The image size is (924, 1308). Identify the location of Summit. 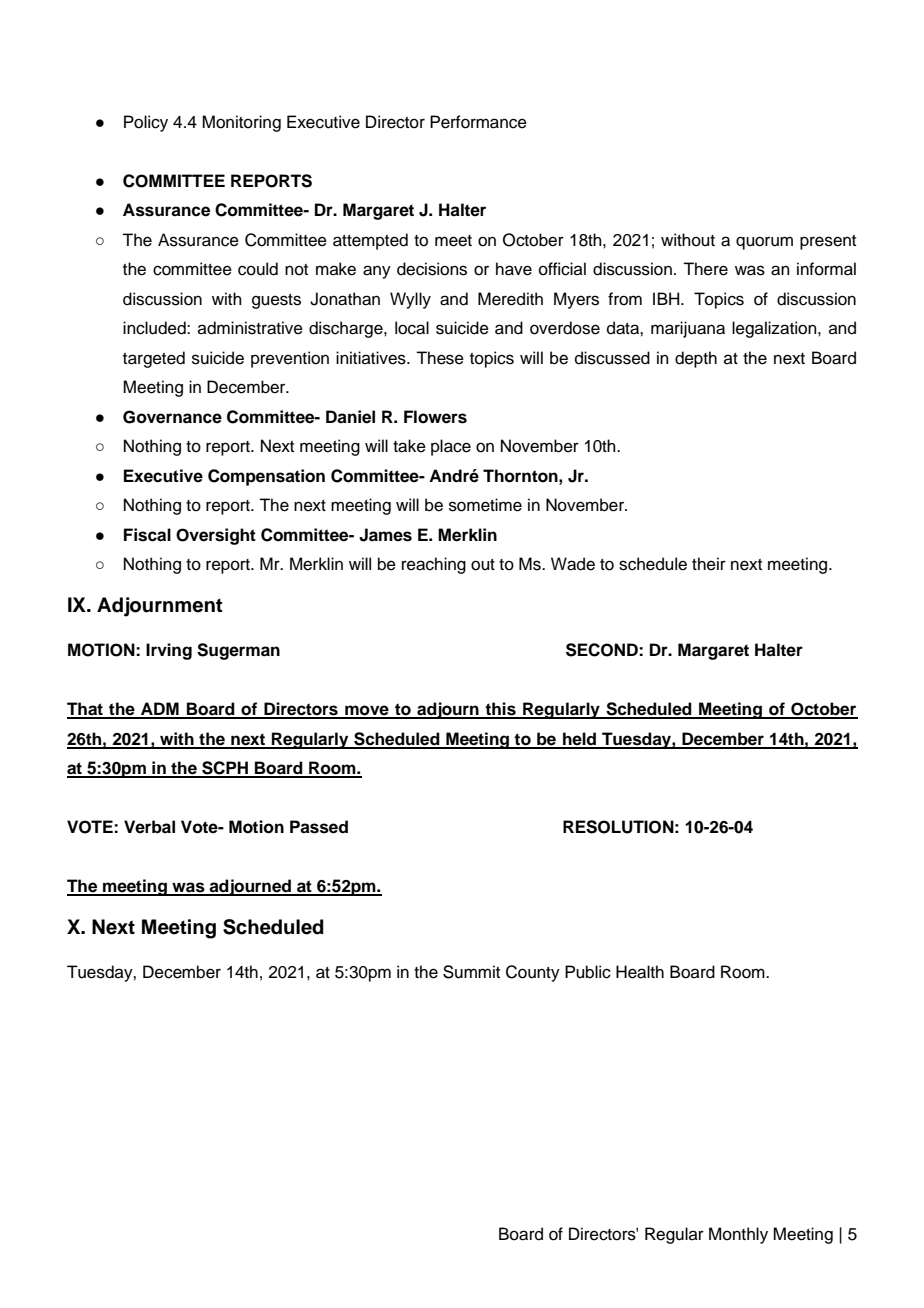
(471, 972).
